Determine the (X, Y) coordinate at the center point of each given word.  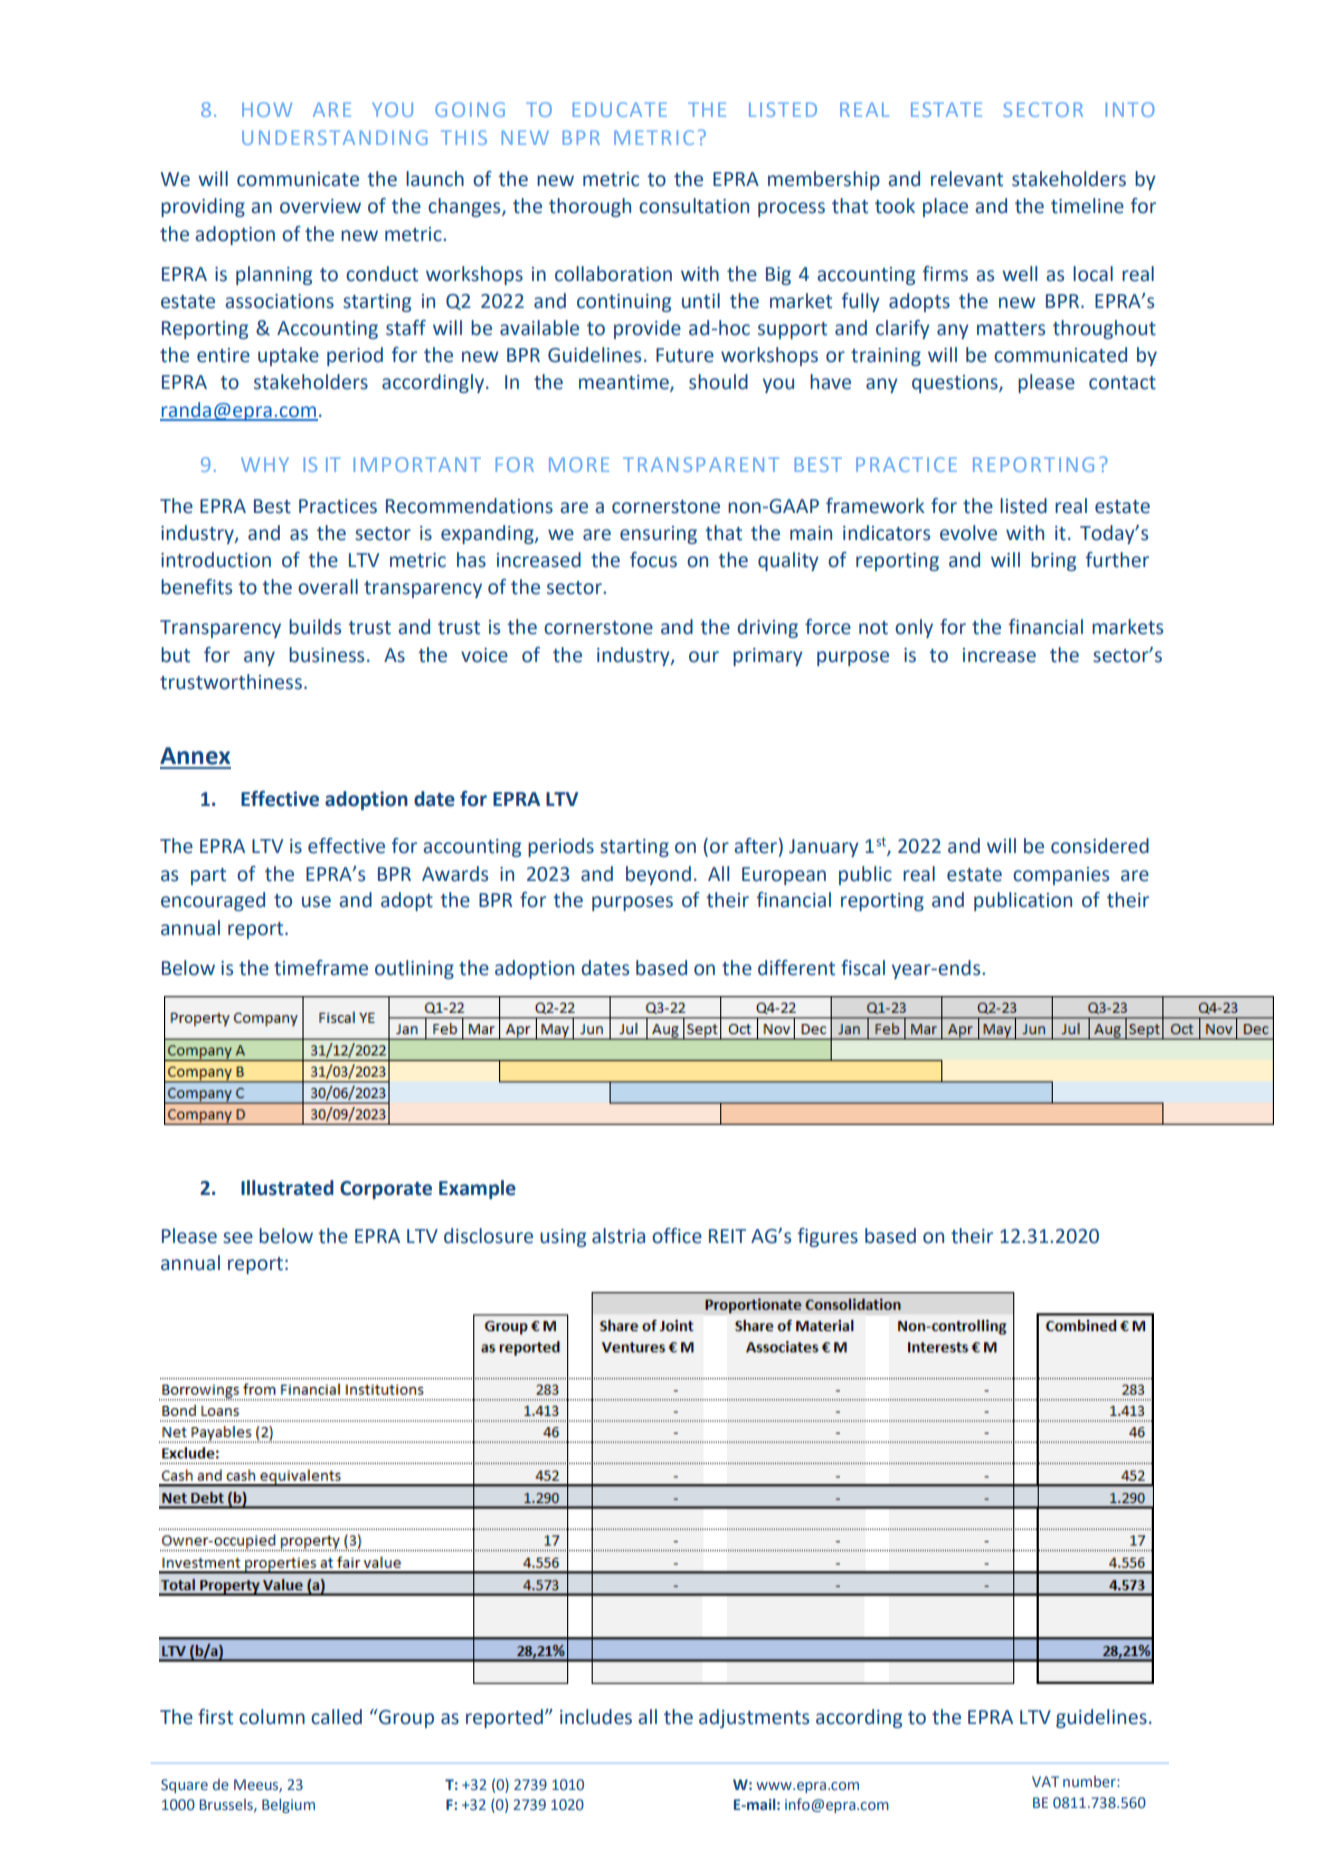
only (914, 628)
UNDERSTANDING (335, 137)
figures (828, 1237)
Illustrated (287, 1188)
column (272, 1717)
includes (596, 1717)
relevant (967, 179)
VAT (1045, 1781)
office (677, 1236)
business (326, 655)
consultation (694, 206)
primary (768, 657)
